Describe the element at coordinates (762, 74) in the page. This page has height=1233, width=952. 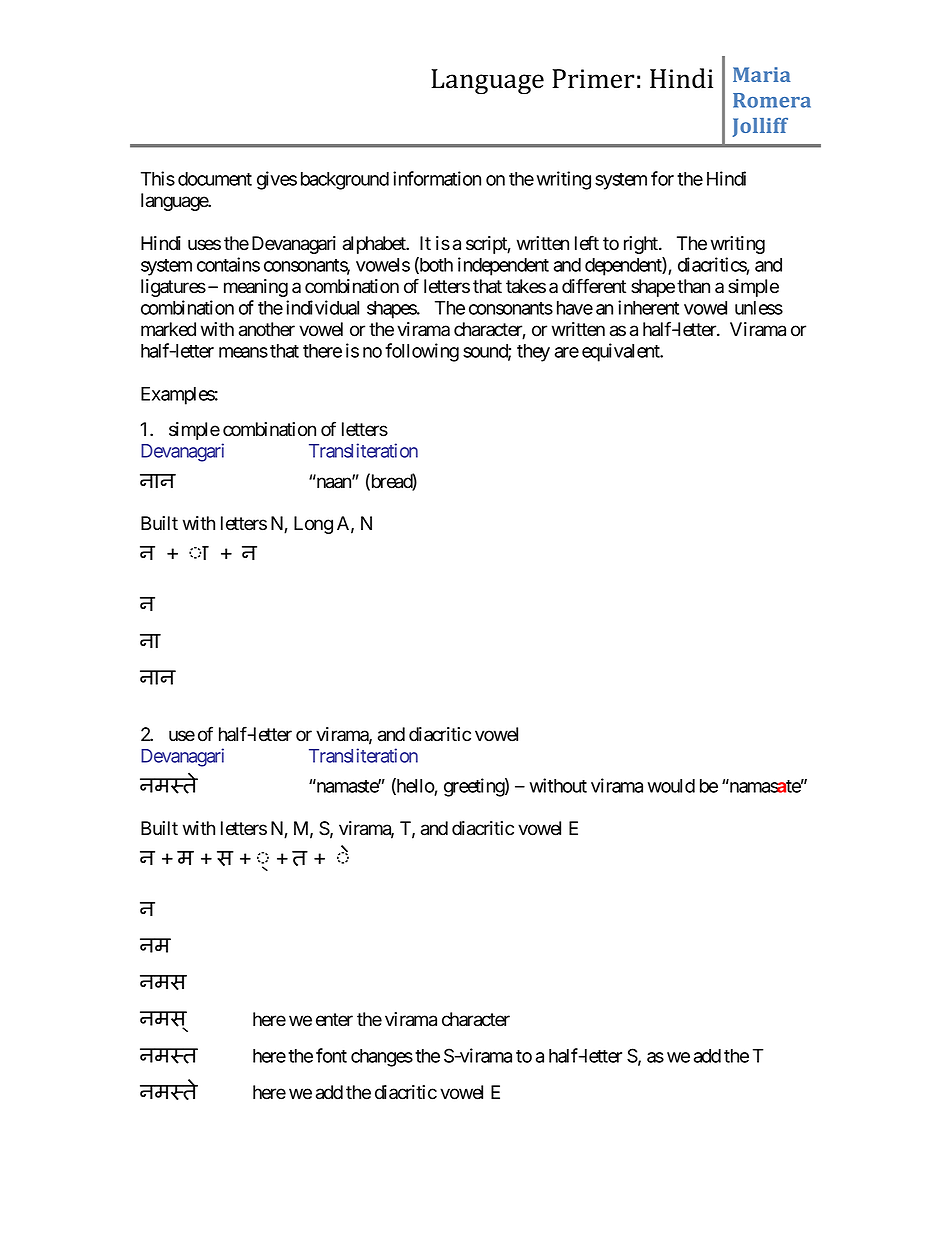
I see `Maria` at that location.
